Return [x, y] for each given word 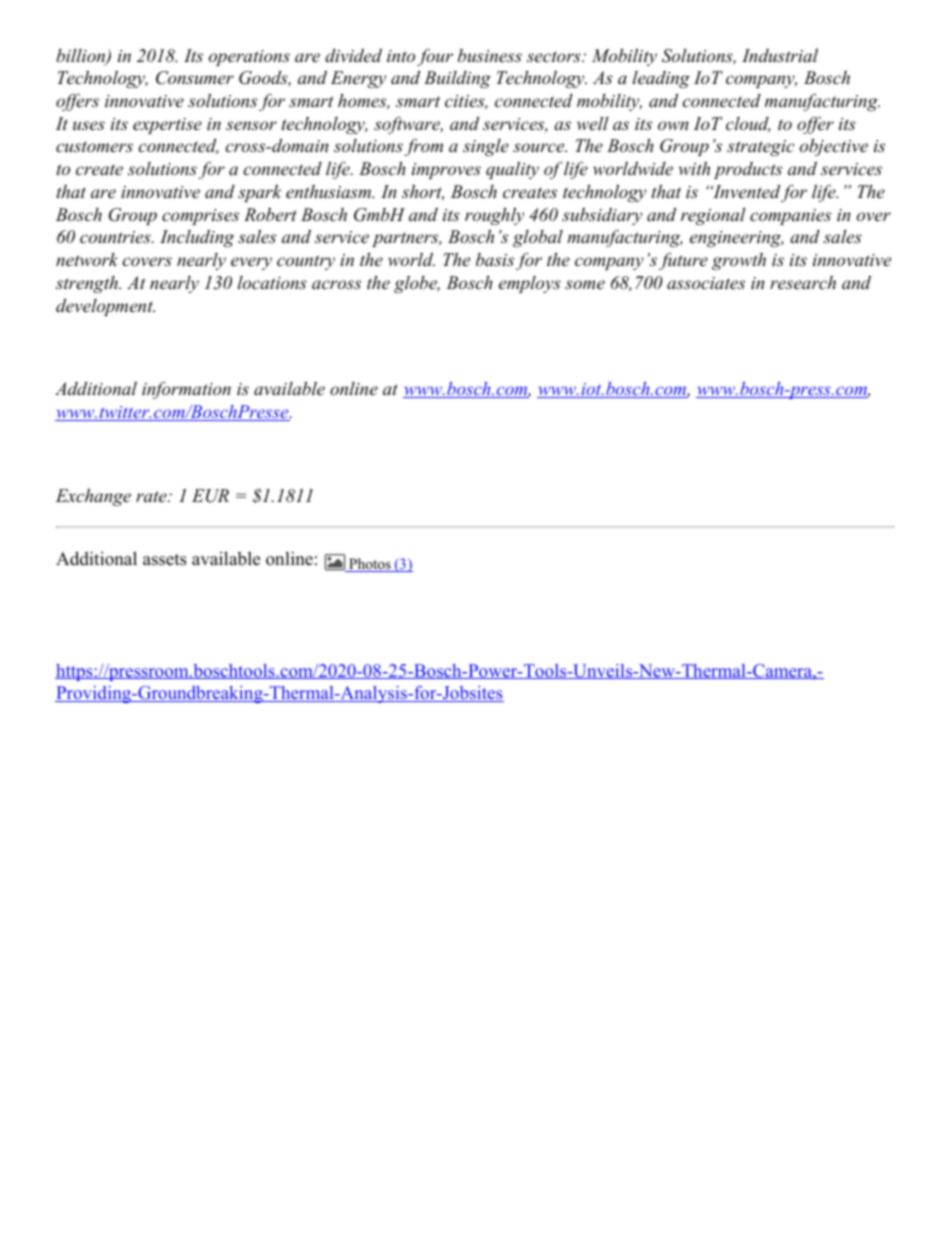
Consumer [195, 78]
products [748, 170]
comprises [200, 217]
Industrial [780, 55]
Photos [370, 565]
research [803, 282]
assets [165, 560]
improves [446, 171]
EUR [210, 496]
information [186, 390]
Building [457, 79]
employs [530, 284]
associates [706, 283]
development [105, 307]
